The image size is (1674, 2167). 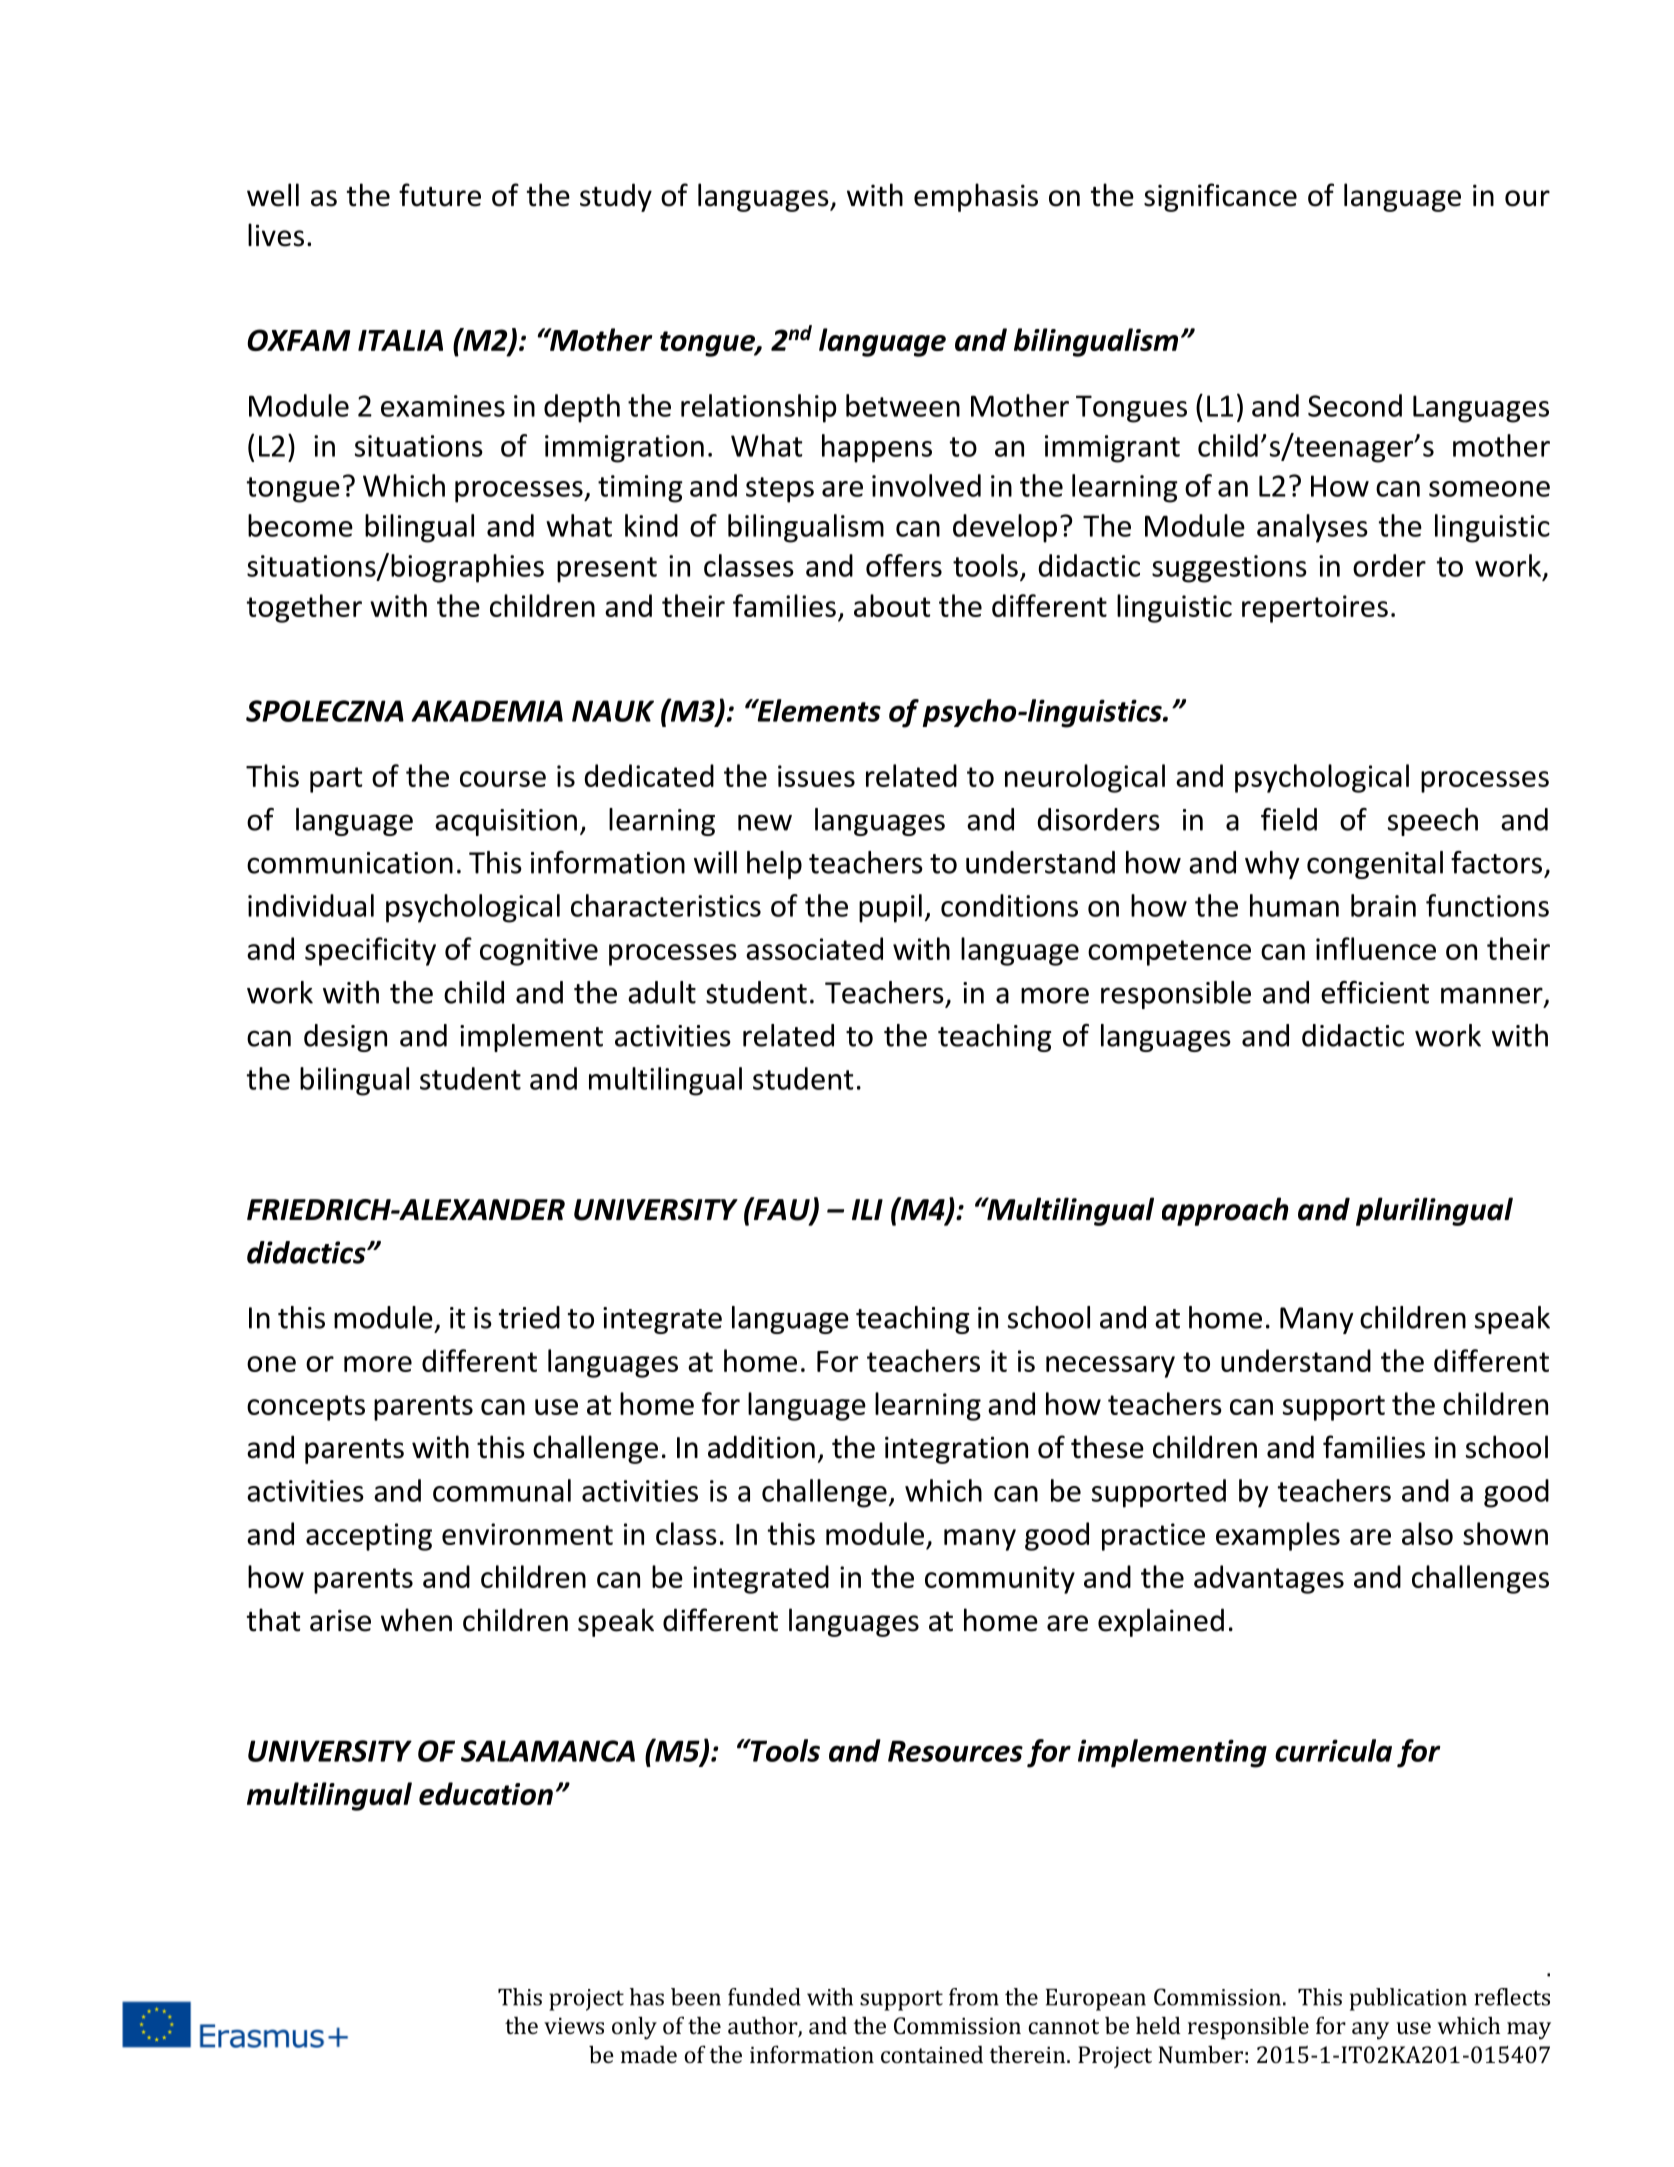 What do you see at coordinates (1315, 609) in the image?
I see `repertoires` at bounding box center [1315, 609].
